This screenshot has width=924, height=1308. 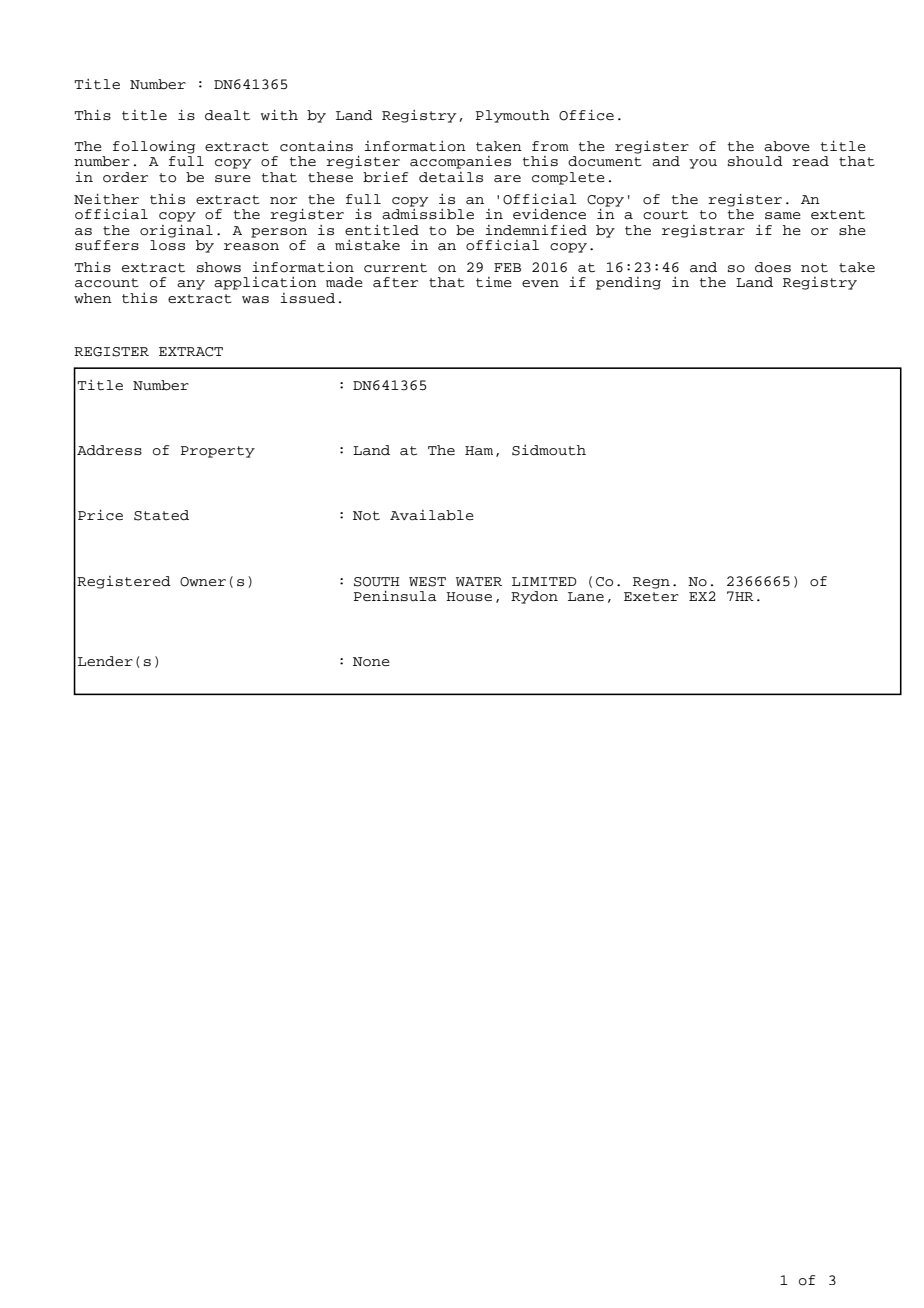 What do you see at coordinates (787, 146) in the screenshot?
I see `above` at bounding box center [787, 146].
